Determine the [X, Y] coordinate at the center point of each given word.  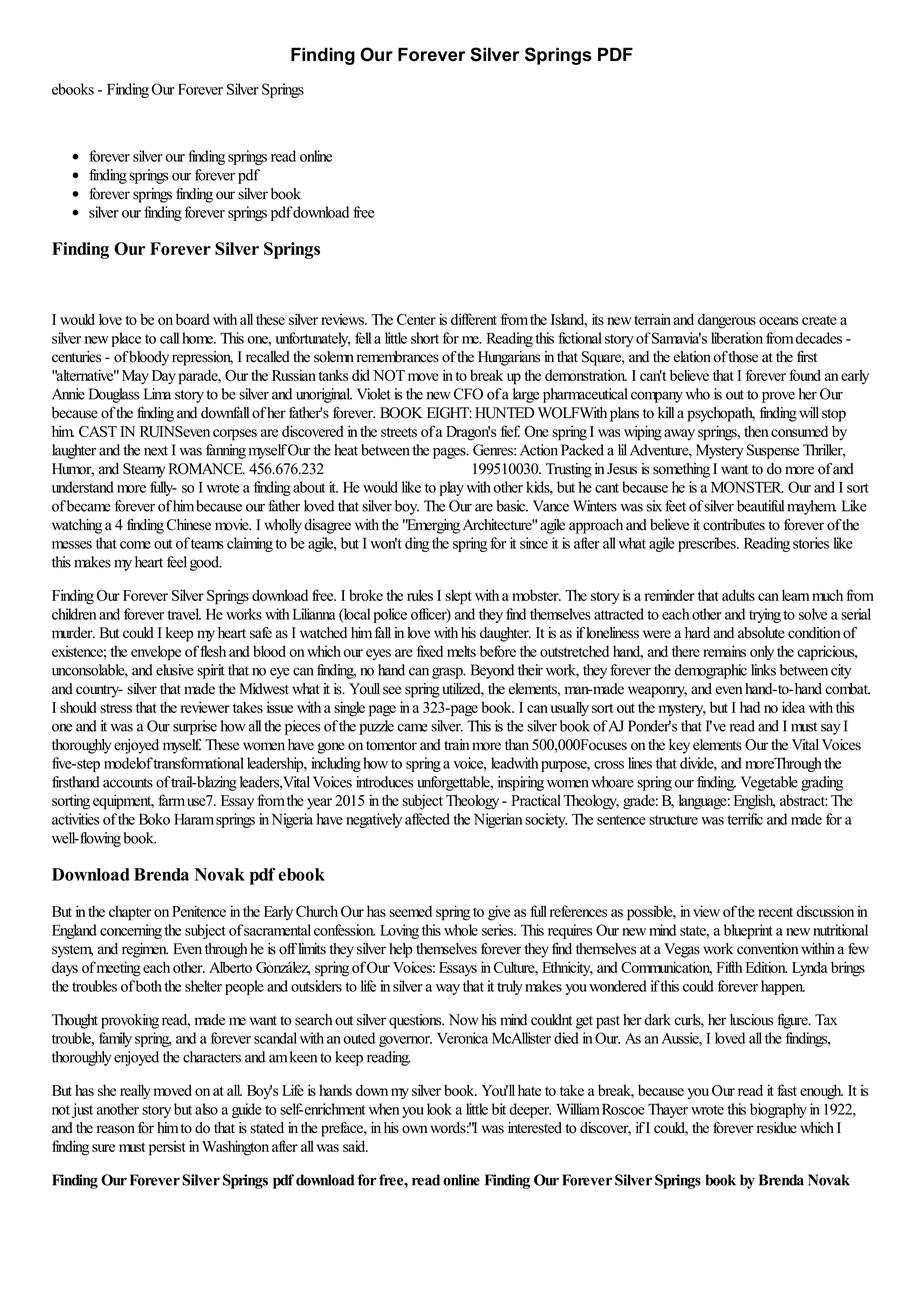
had [750, 707]
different [474, 319]
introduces [384, 782]
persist [167, 1148]
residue [776, 1128]
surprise [195, 727]
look [439, 1109]
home [199, 338]
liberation [737, 338]
